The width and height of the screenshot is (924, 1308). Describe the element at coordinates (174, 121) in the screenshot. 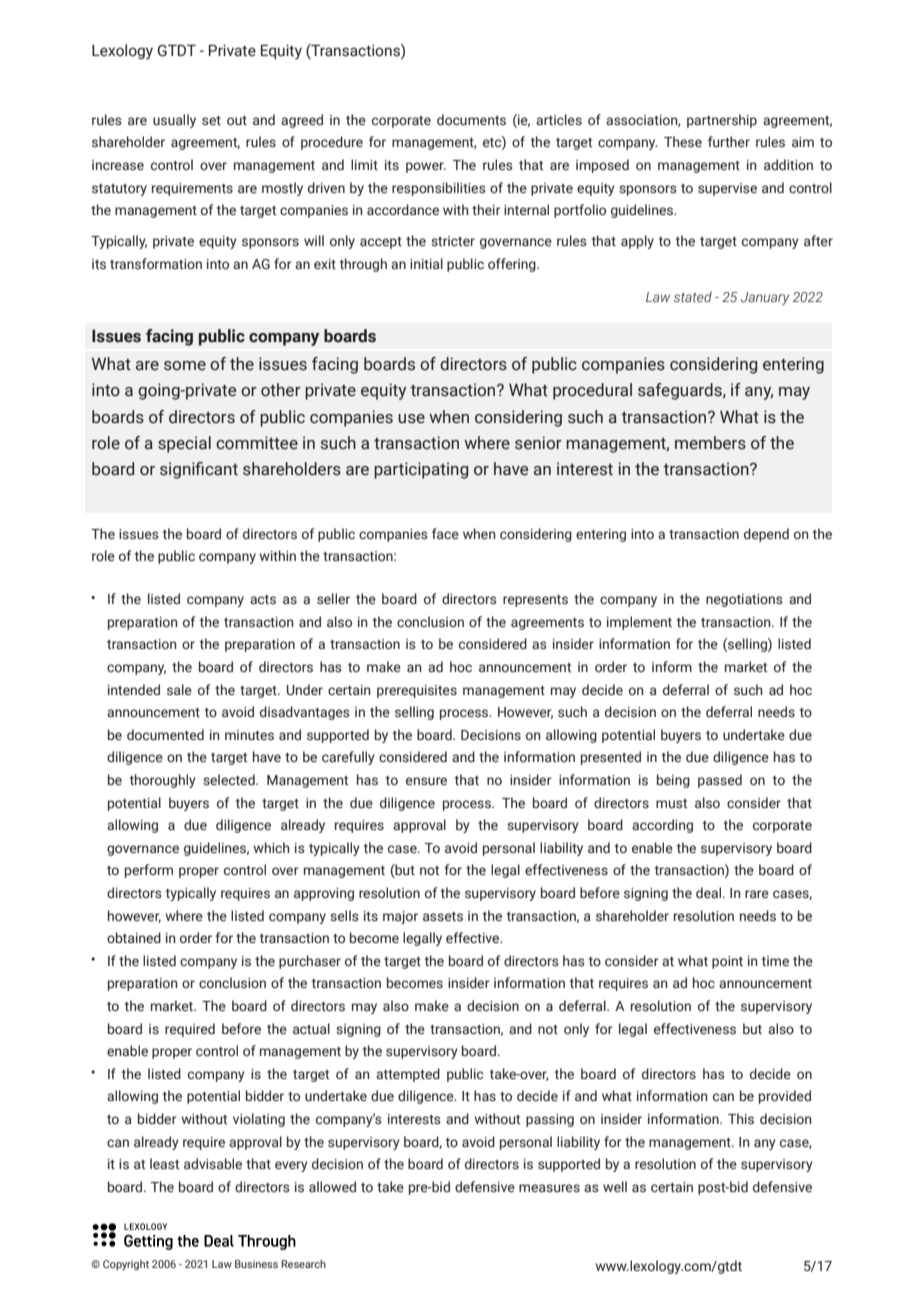

I see `usually` at that location.
